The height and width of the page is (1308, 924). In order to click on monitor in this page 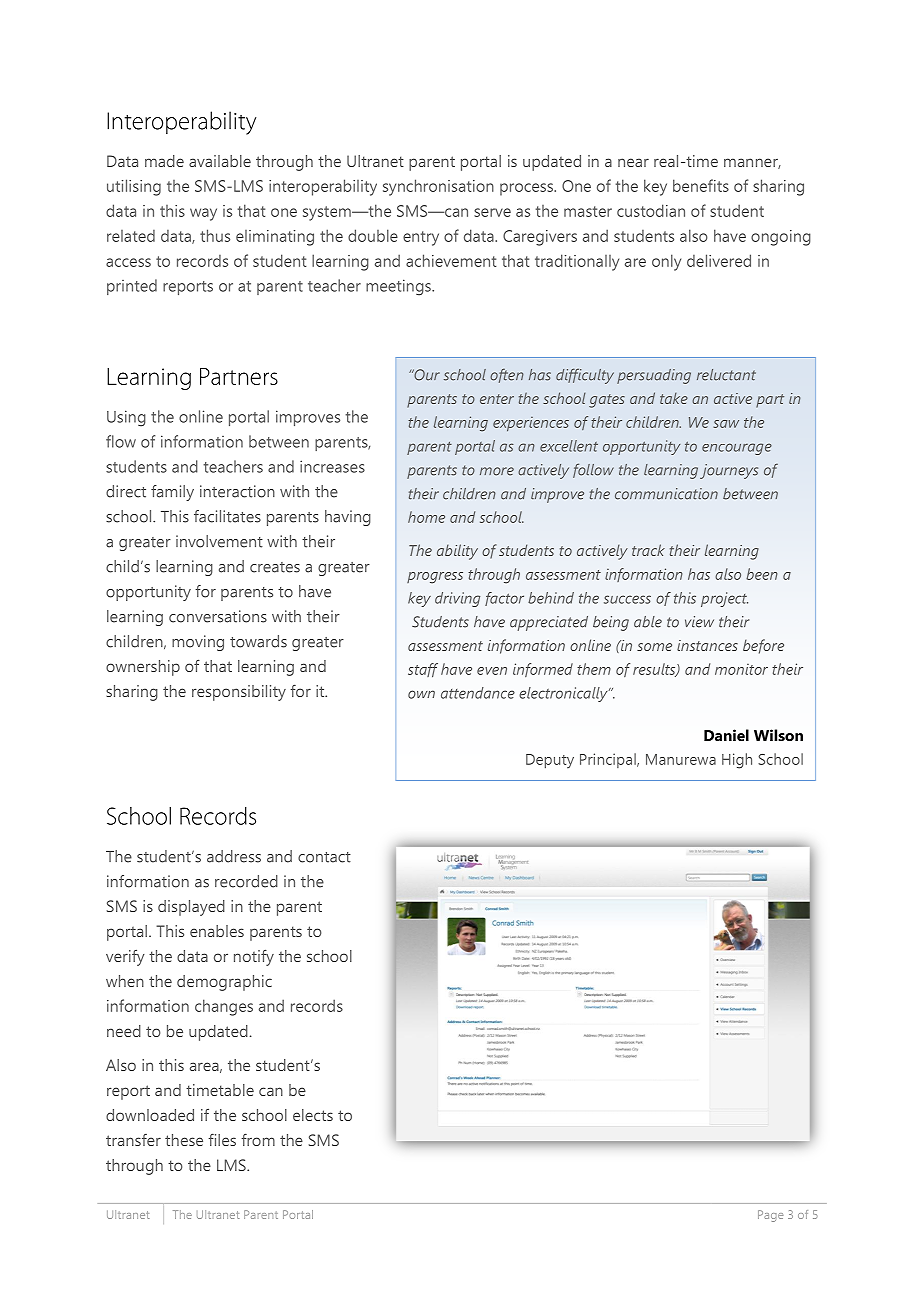, I will do `click(741, 669)`.
